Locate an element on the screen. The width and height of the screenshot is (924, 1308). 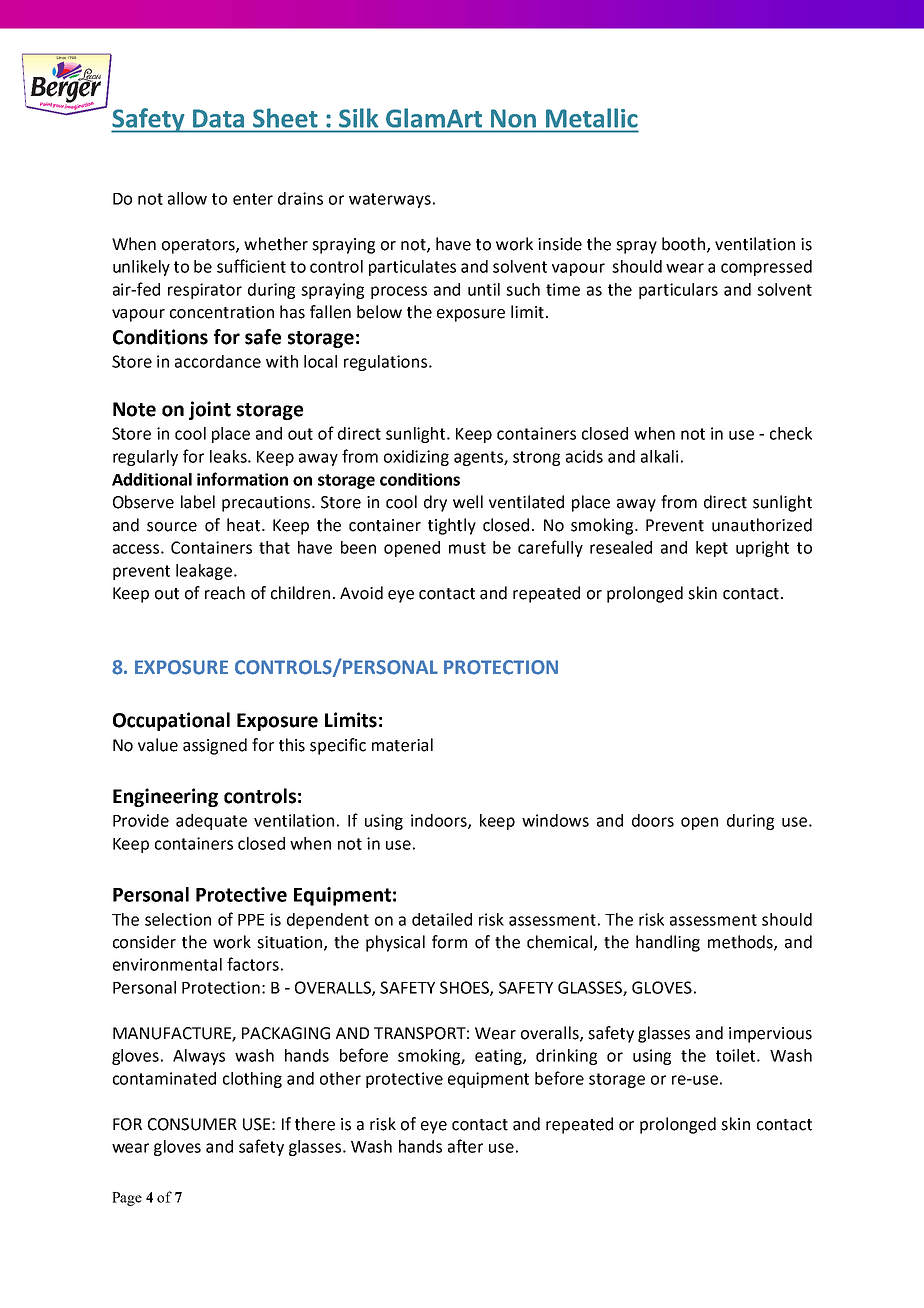
label is located at coordinates (198, 502).
